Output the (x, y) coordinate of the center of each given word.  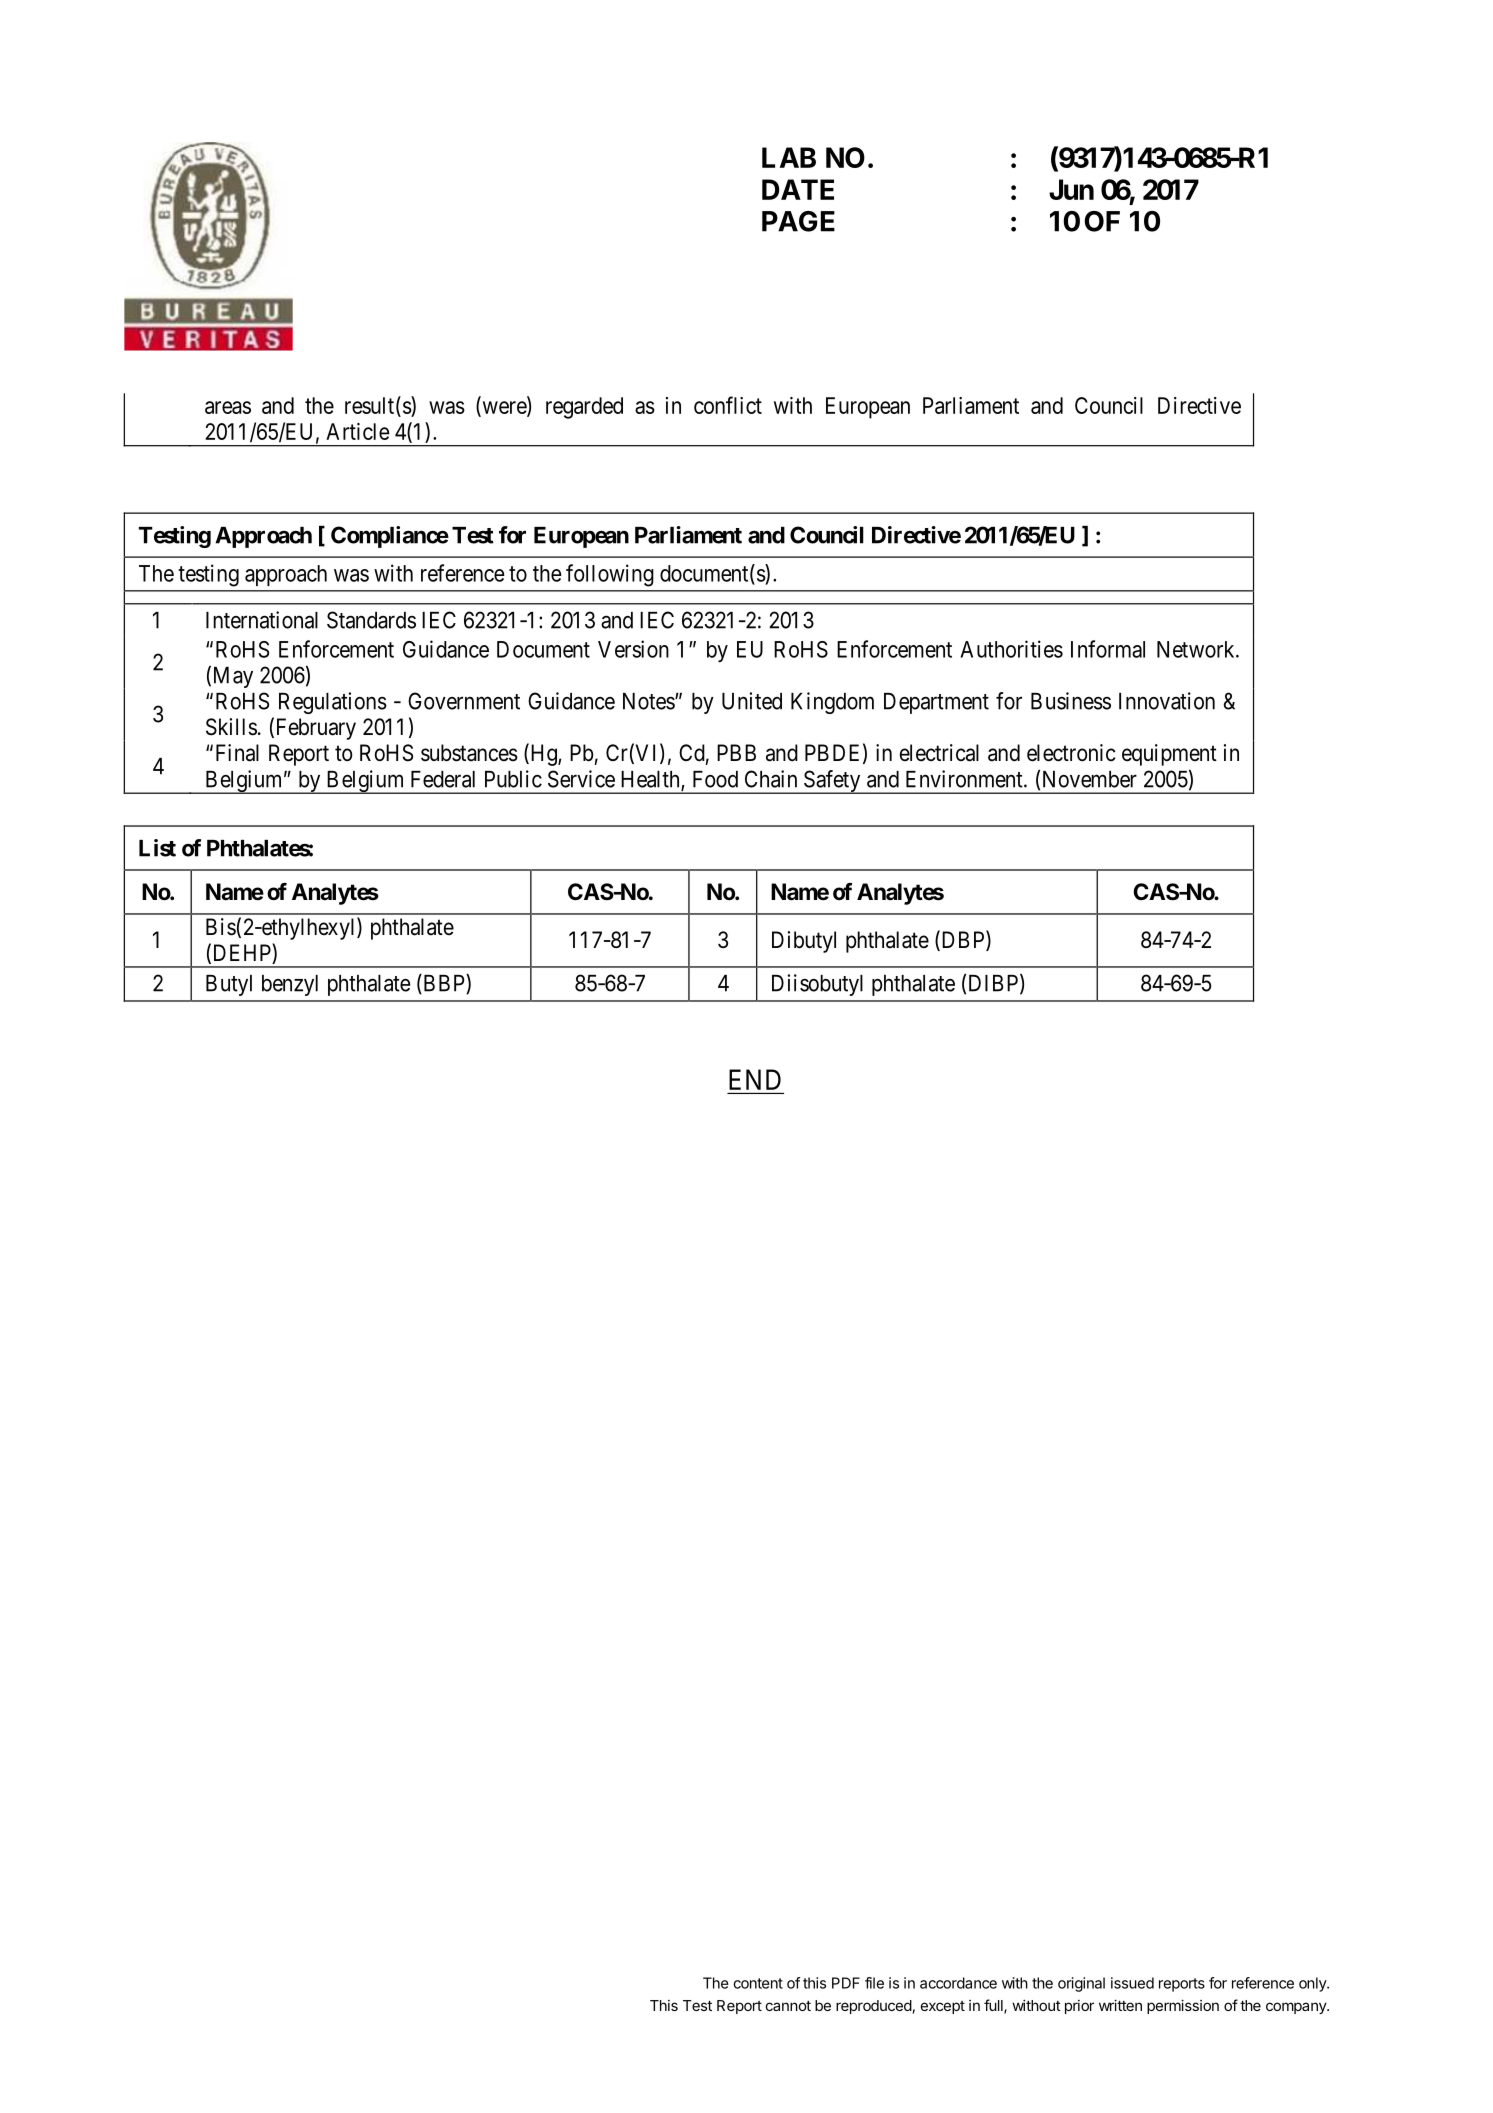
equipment (1169, 755)
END (755, 1079)
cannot (788, 2006)
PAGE (798, 221)
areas (228, 407)
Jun (1071, 189)
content (758, 1983)
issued (1132, 1983)
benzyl (290, 985)
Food (715, 779)
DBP (963, 940)
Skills (231, 727)
